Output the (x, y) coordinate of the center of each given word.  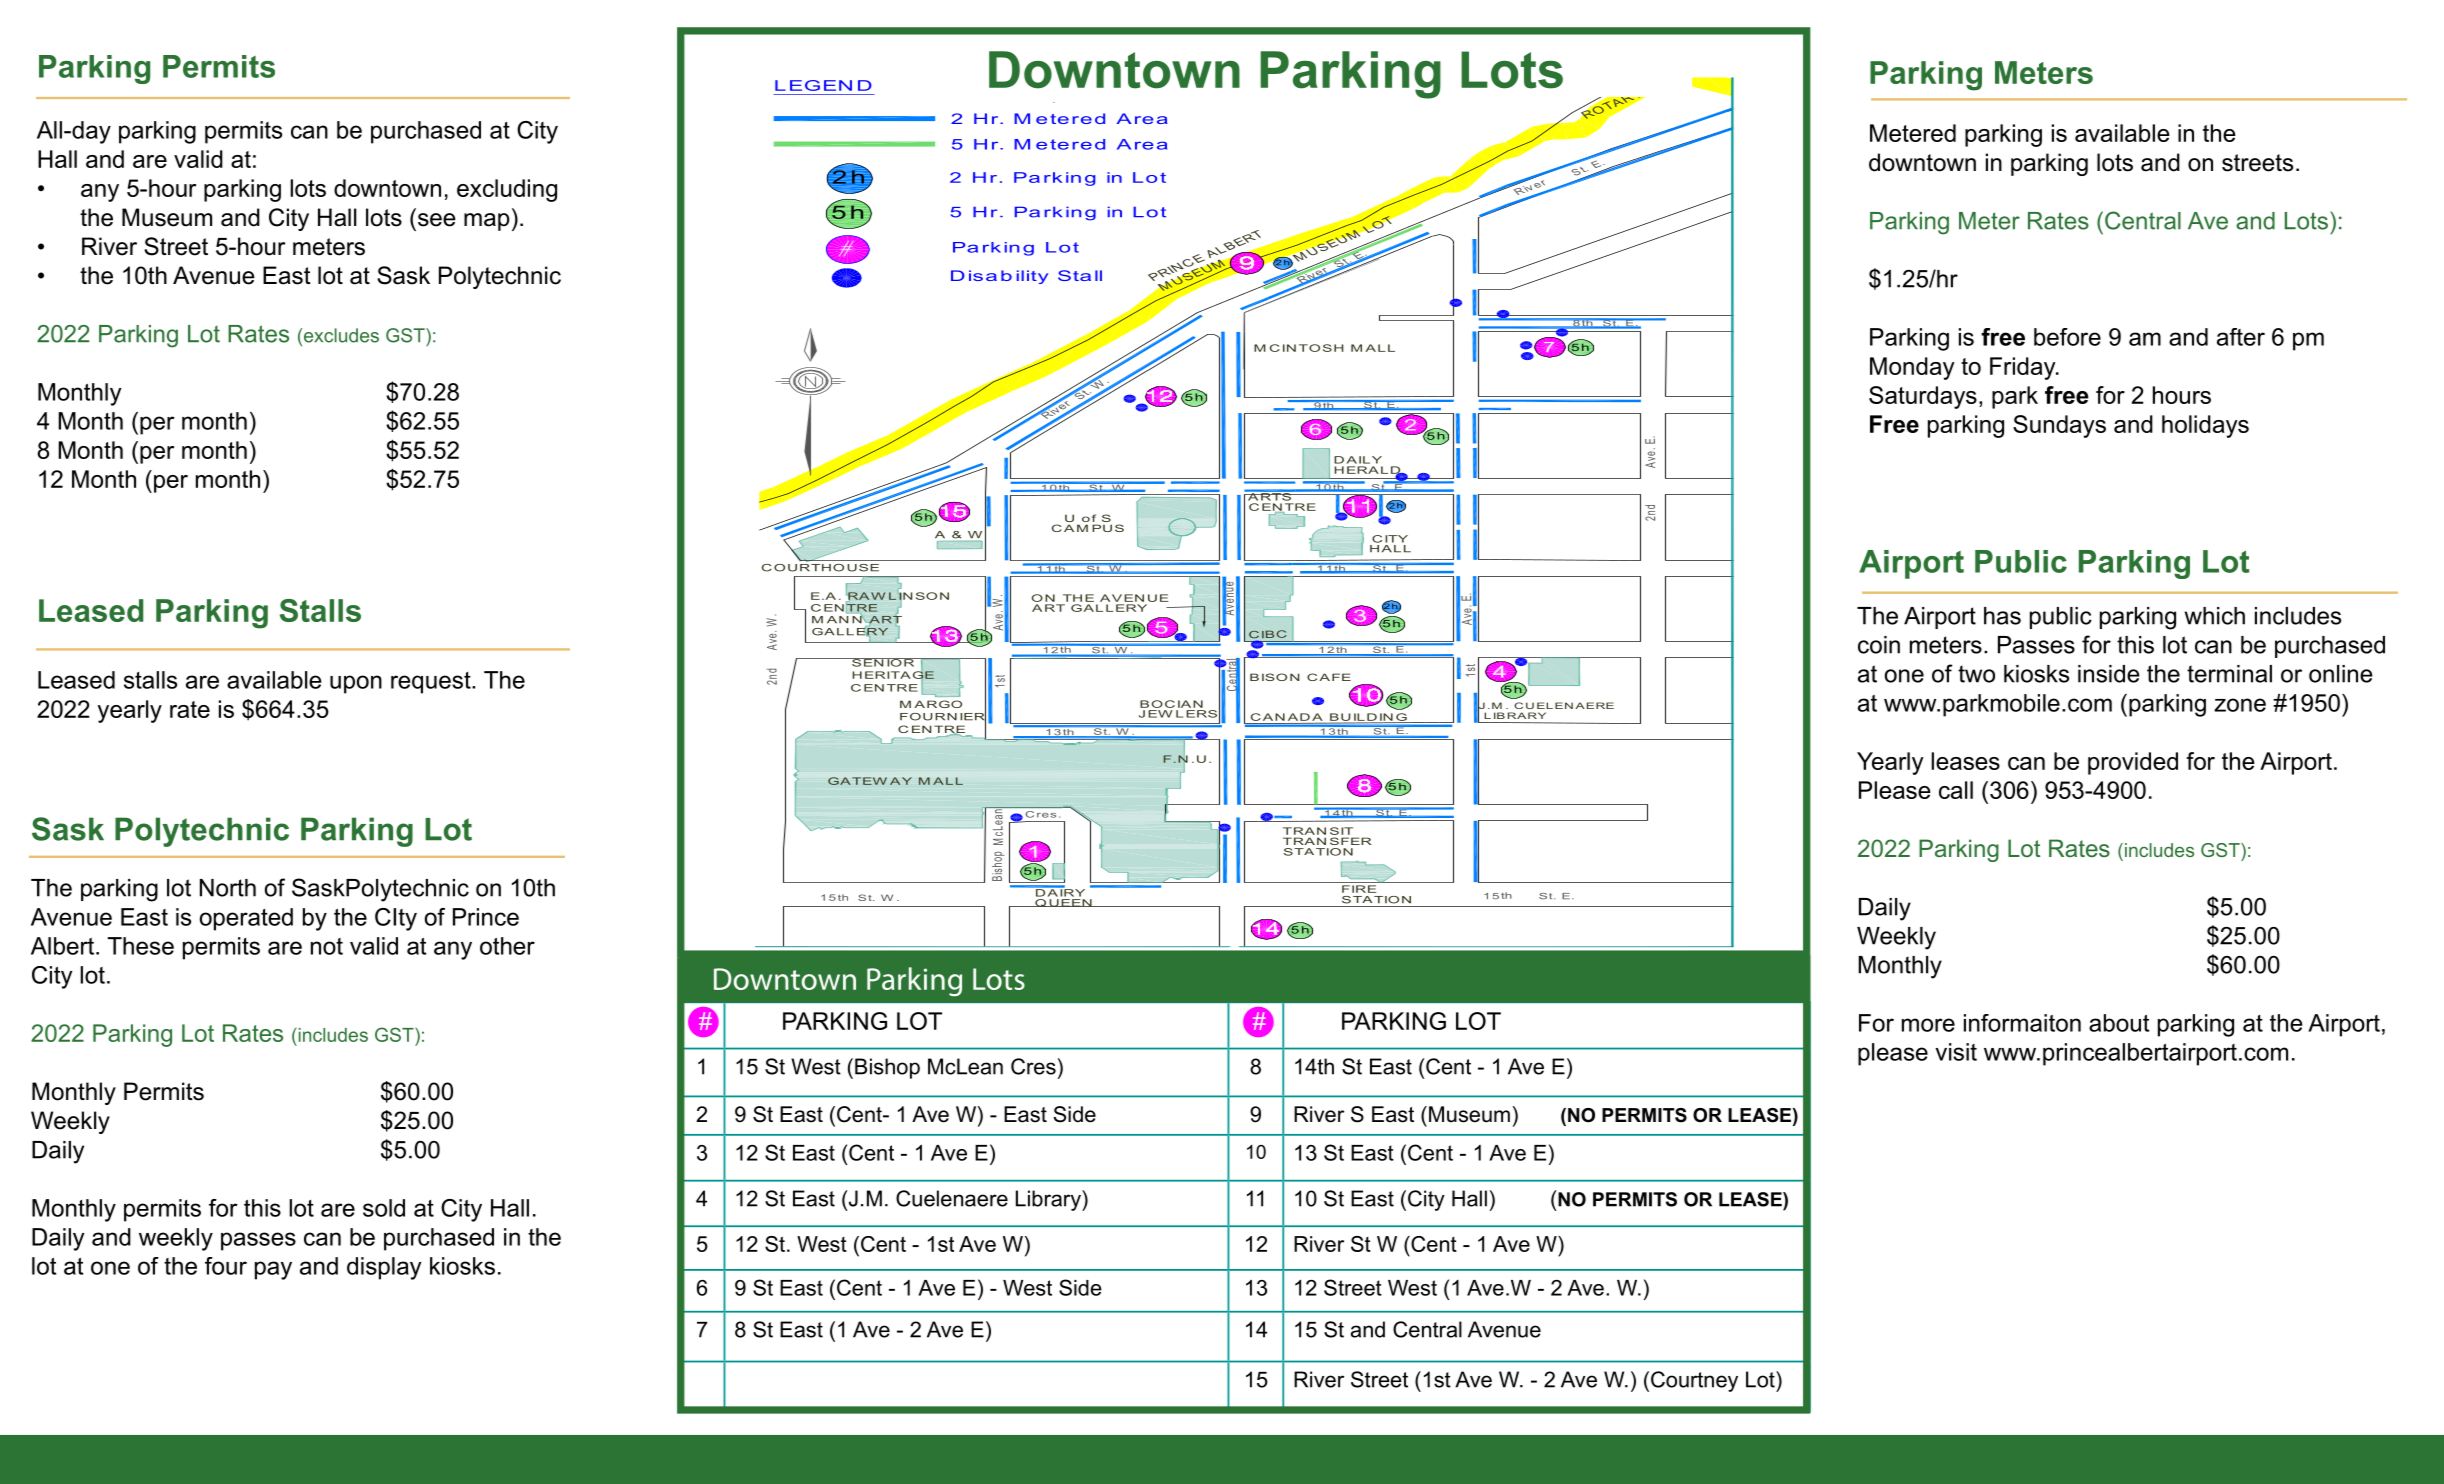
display (384, 1268)
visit (1956, 1052)
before (2067, 337)
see (437, 220)
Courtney (1694, 1381)
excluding (507, 190)
